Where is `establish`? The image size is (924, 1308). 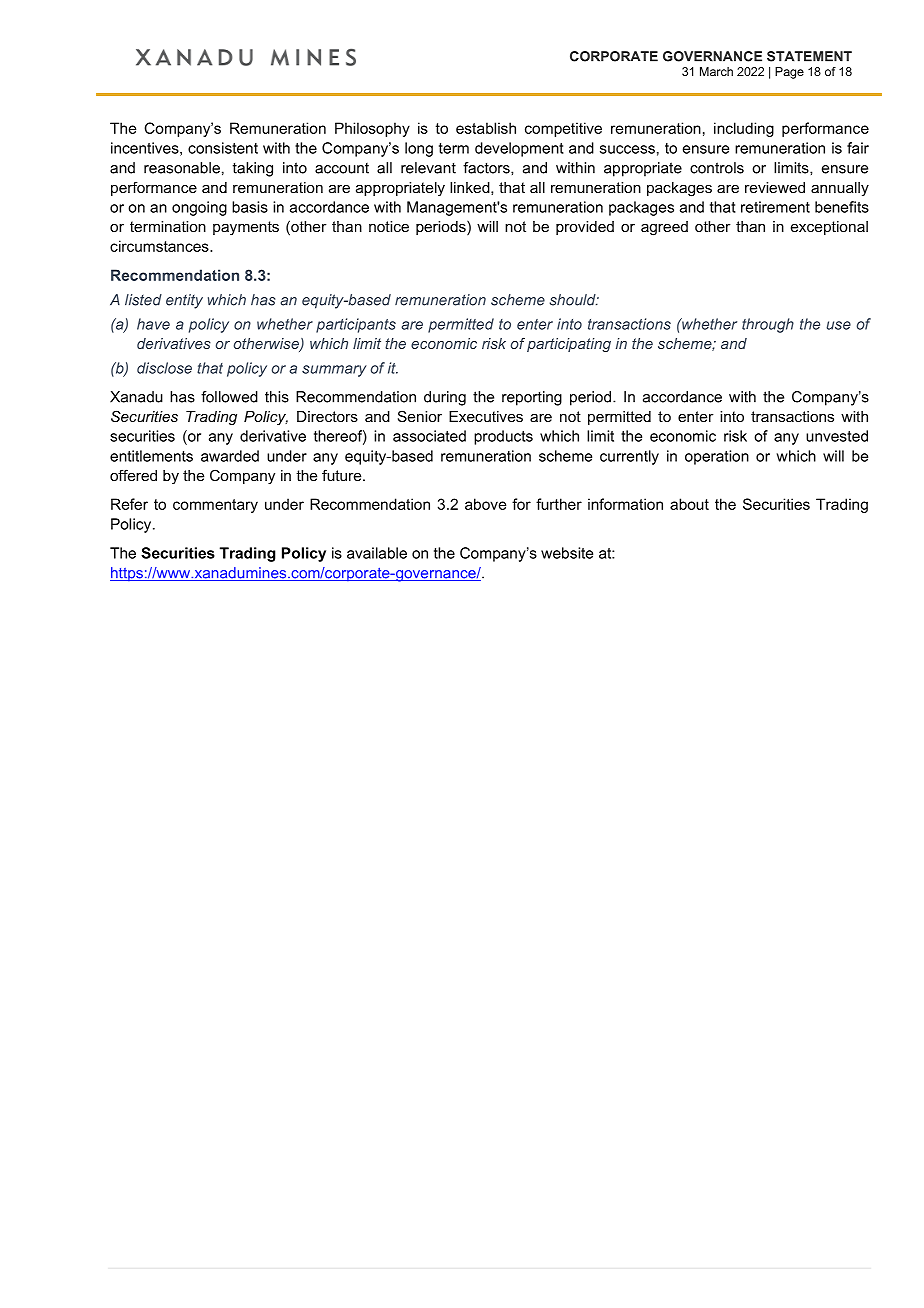 establish is located at coordinates (486, 128).
